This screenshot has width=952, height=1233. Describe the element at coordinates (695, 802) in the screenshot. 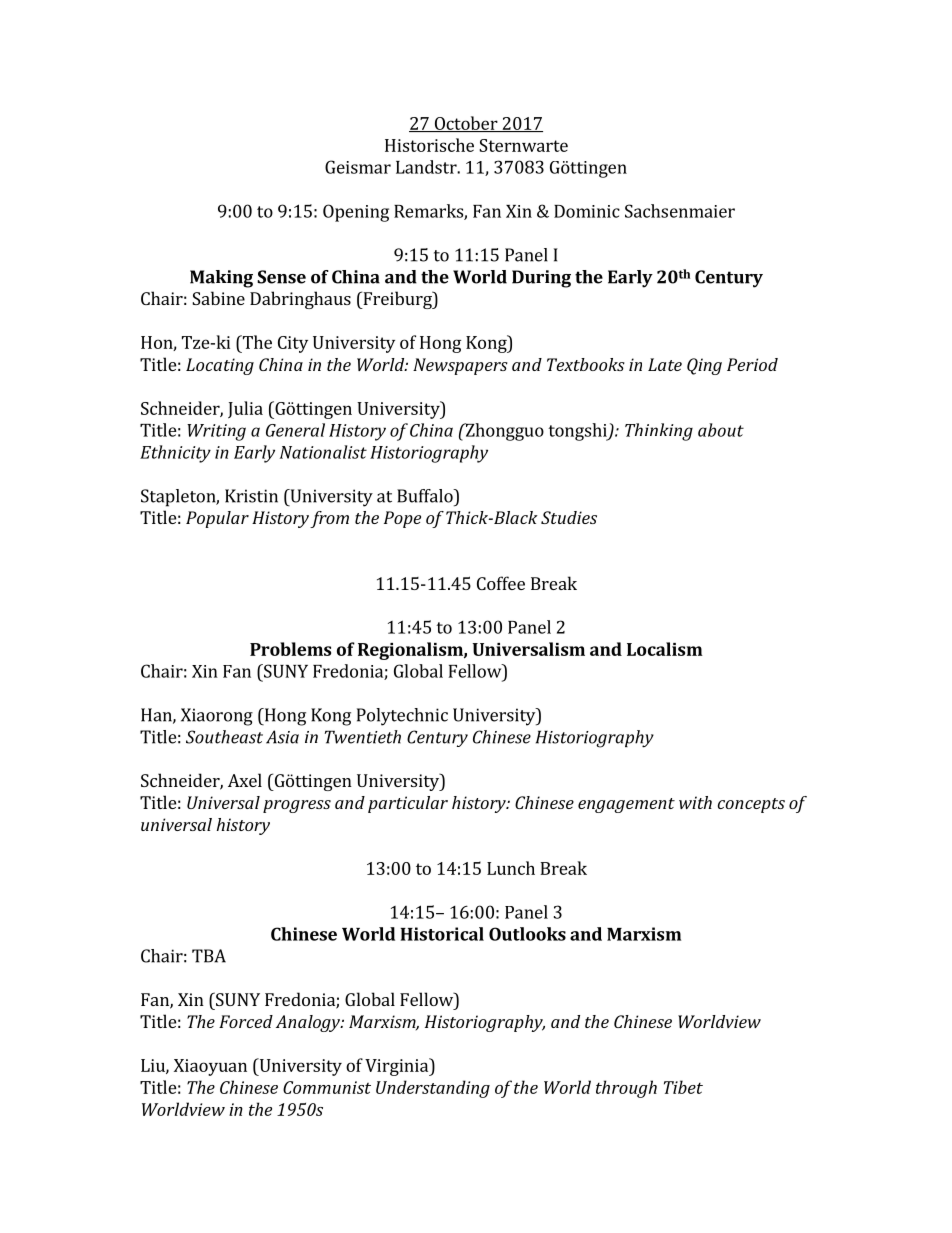

I see `with` at that location.
